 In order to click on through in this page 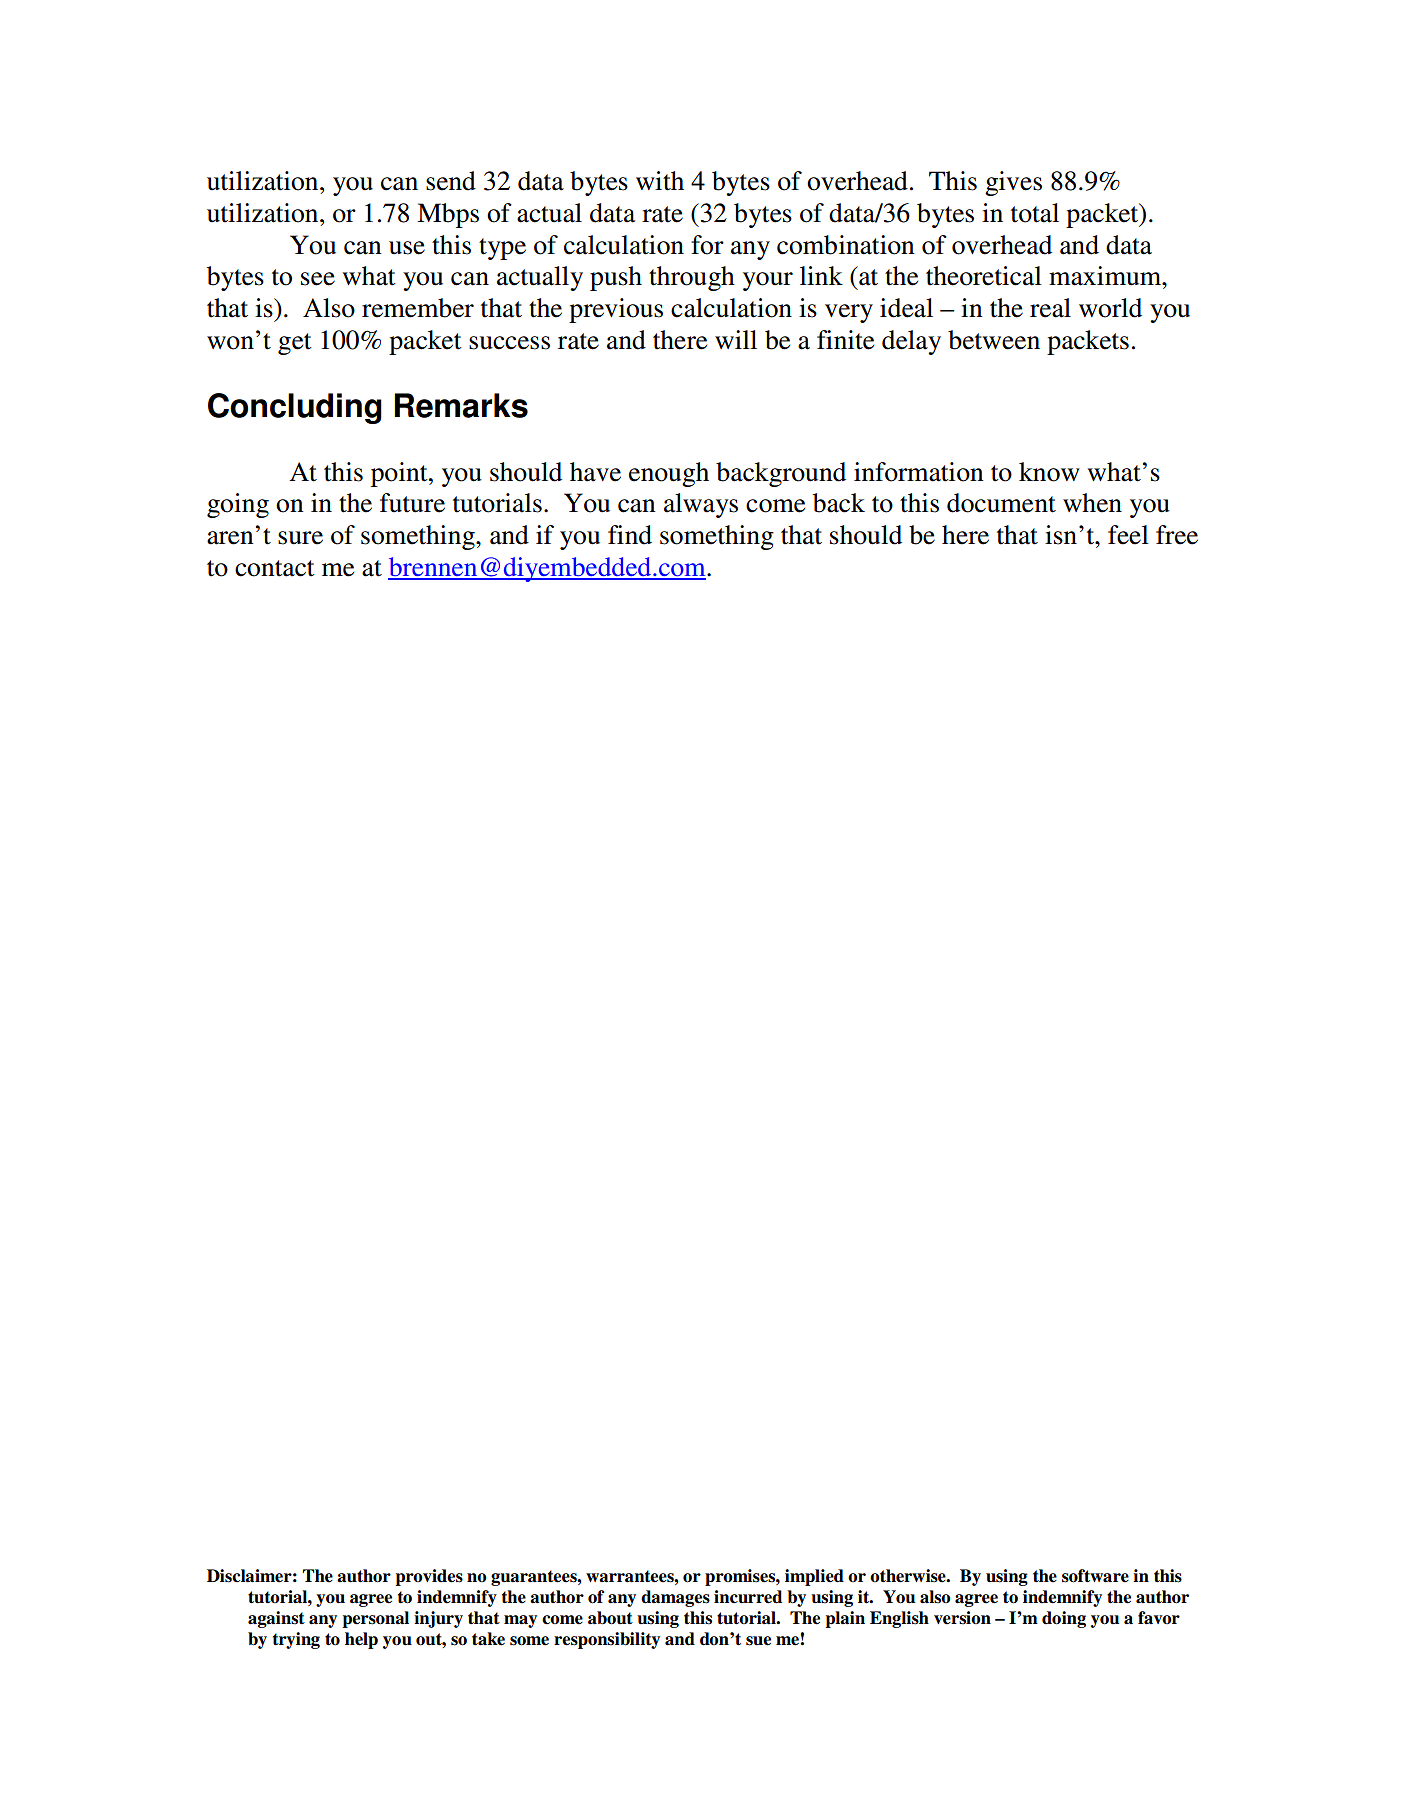, I will do `click(692, 278)`.
